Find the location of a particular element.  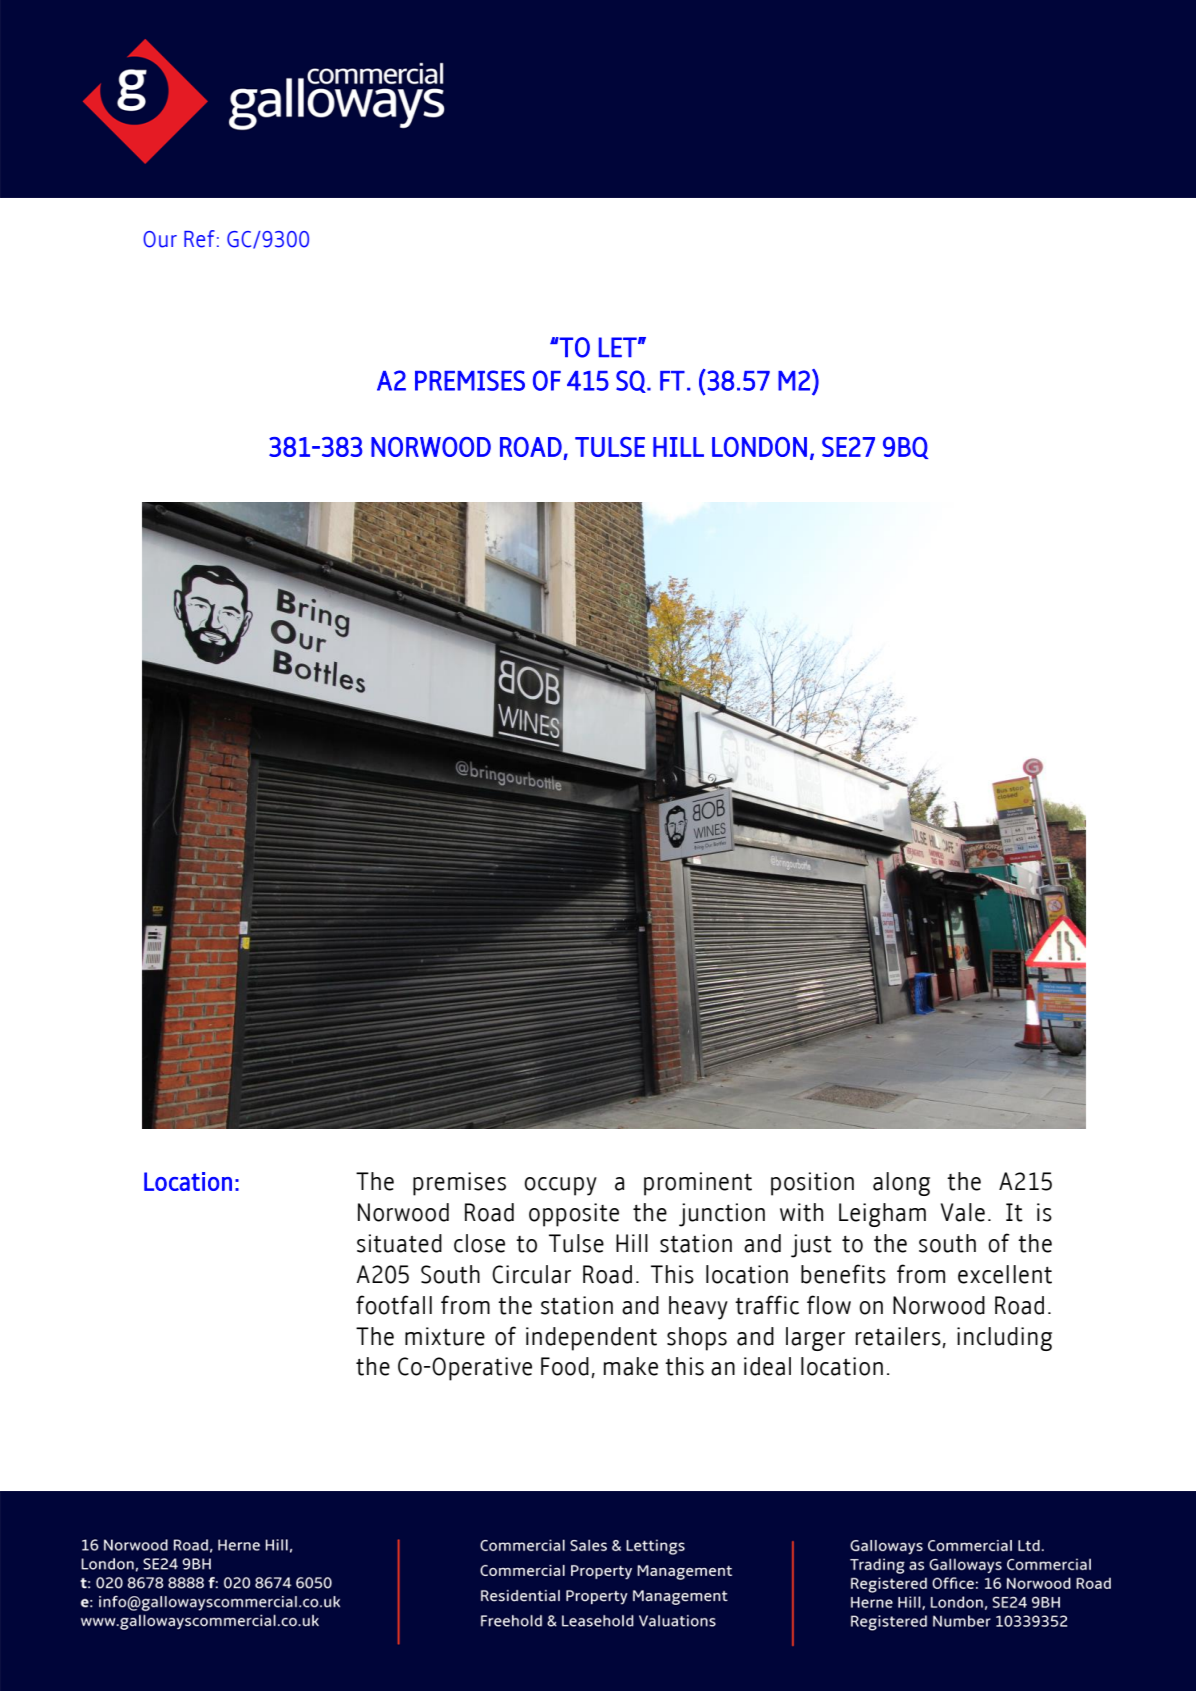

along is located at coordinates (901, 1184).
